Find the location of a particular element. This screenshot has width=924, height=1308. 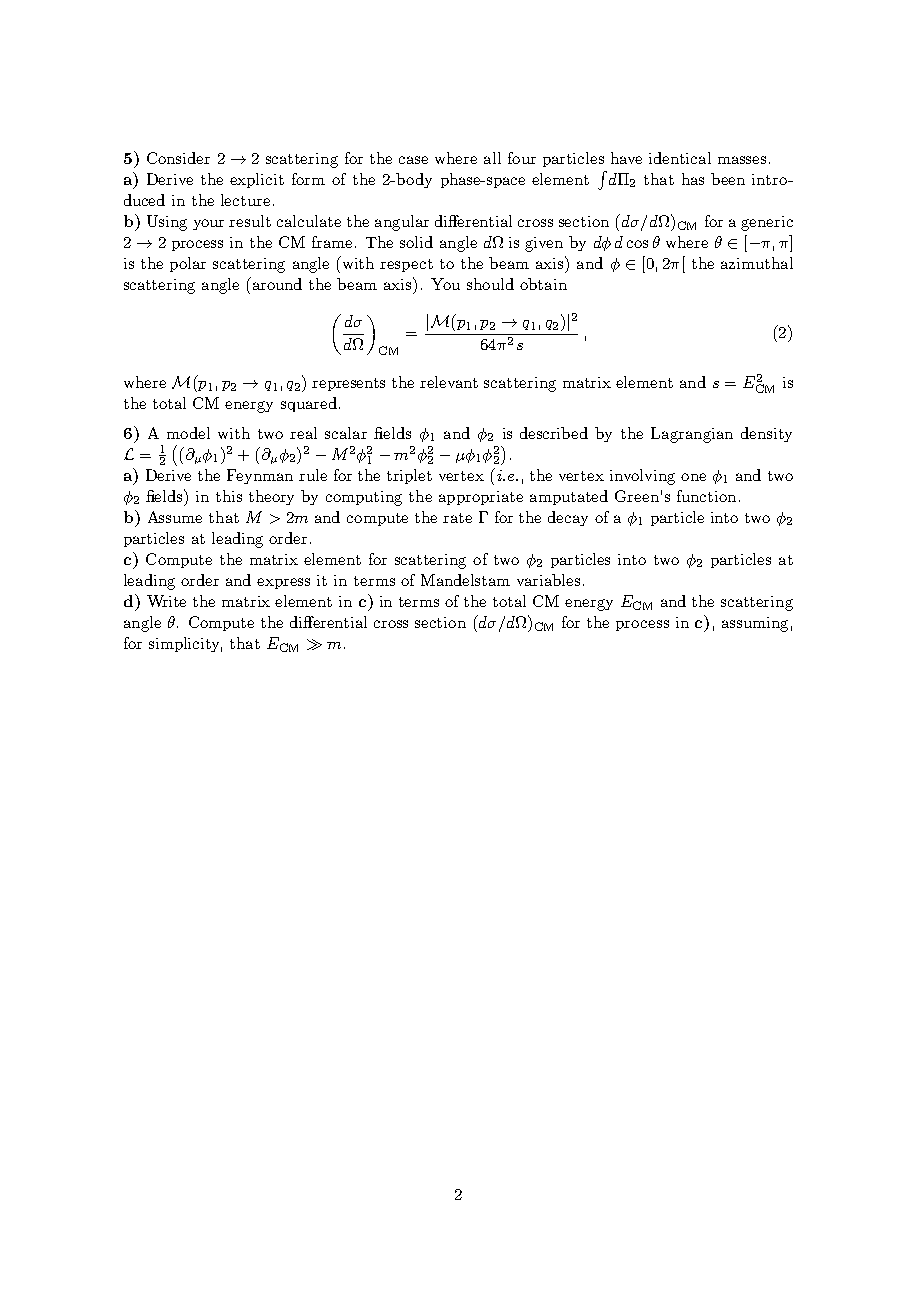

Feynman is located at coordinates (260, 476).
